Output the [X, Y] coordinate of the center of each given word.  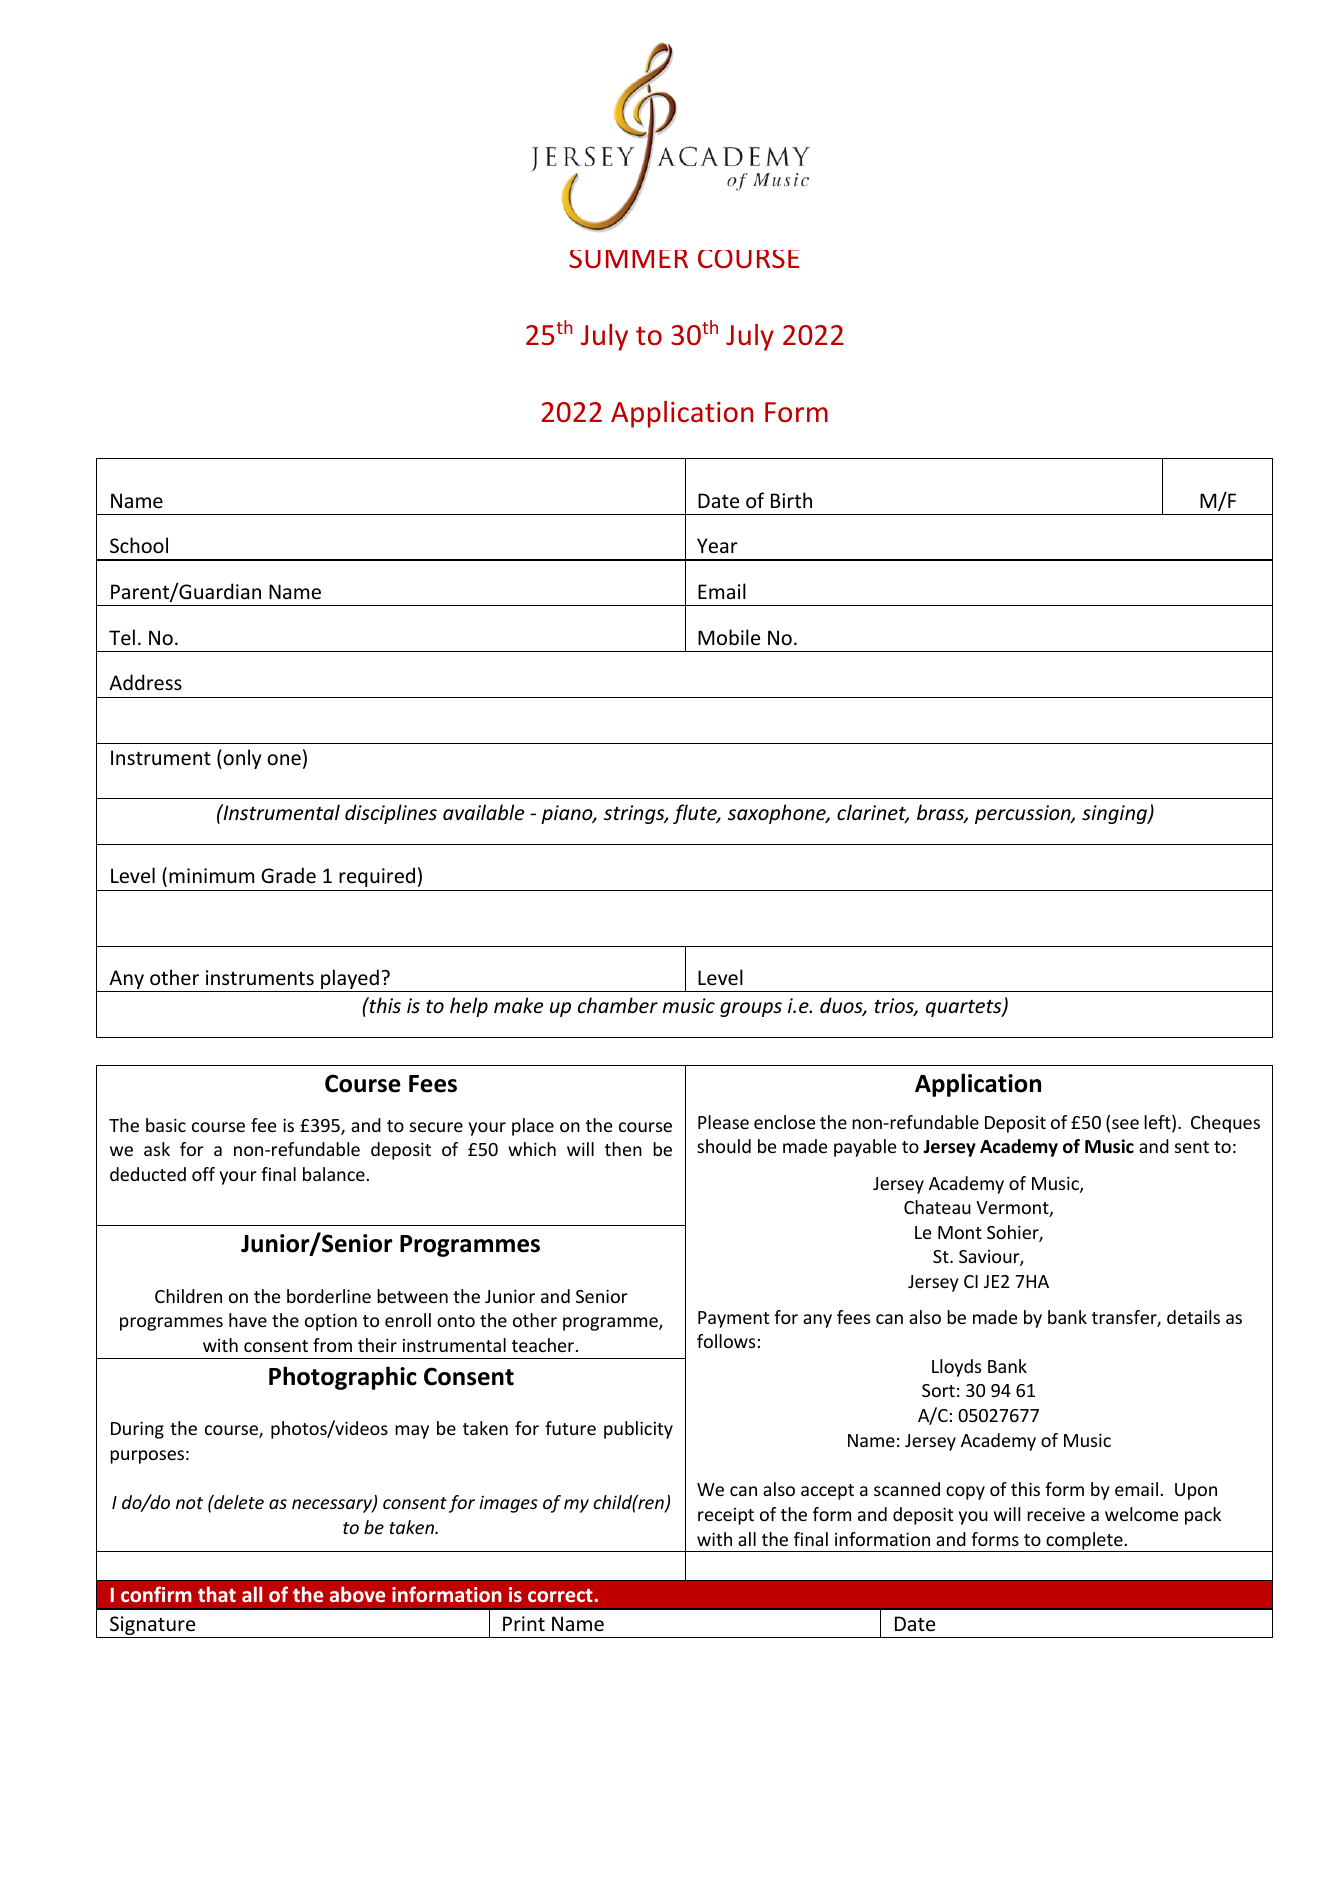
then [623, 1149]
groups [751, 1009]
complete [1084, 1542]
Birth [791, 500]
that [217, 1594]
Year [717, 546]
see [1125, 1124]
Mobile [729, 637]
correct [561, 1595]
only [241, 759]
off [203, 1174]
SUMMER [628, 259]
